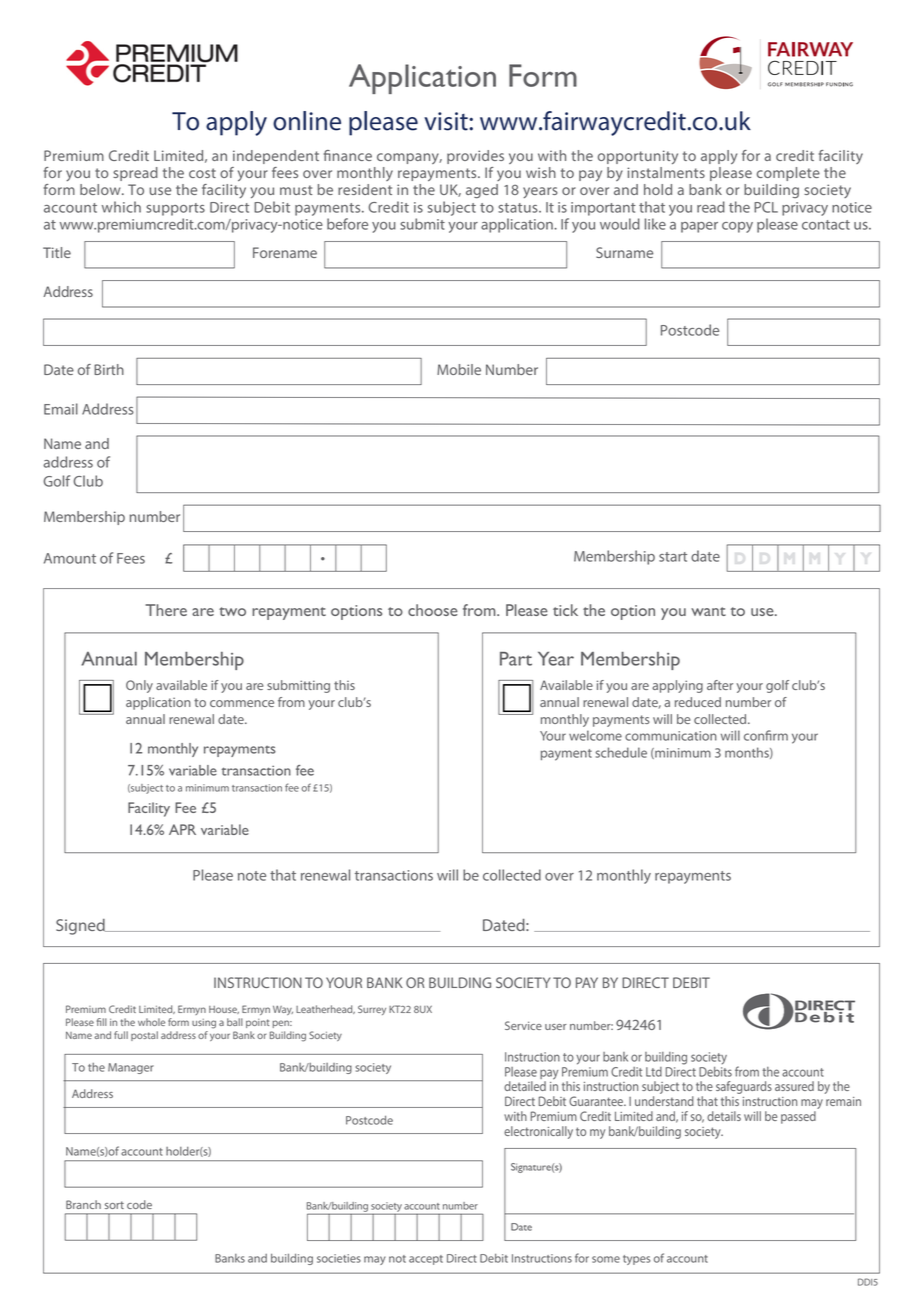  Describe the element at coordinates (426, 1260) in the document. I see `accept` at that location.
